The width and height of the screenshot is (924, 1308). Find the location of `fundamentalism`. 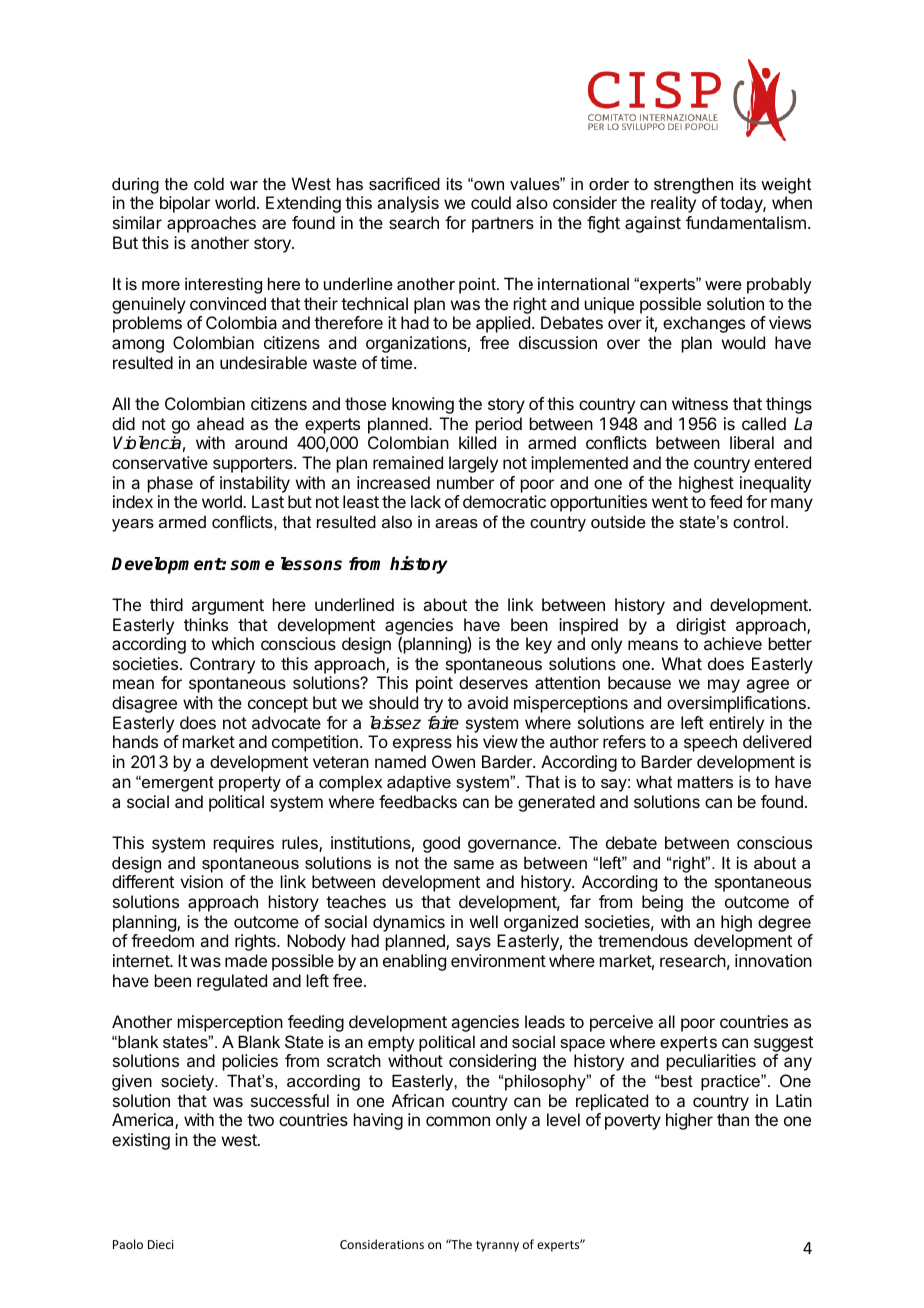

fundamentalism is located at coordinates (746, 222).
